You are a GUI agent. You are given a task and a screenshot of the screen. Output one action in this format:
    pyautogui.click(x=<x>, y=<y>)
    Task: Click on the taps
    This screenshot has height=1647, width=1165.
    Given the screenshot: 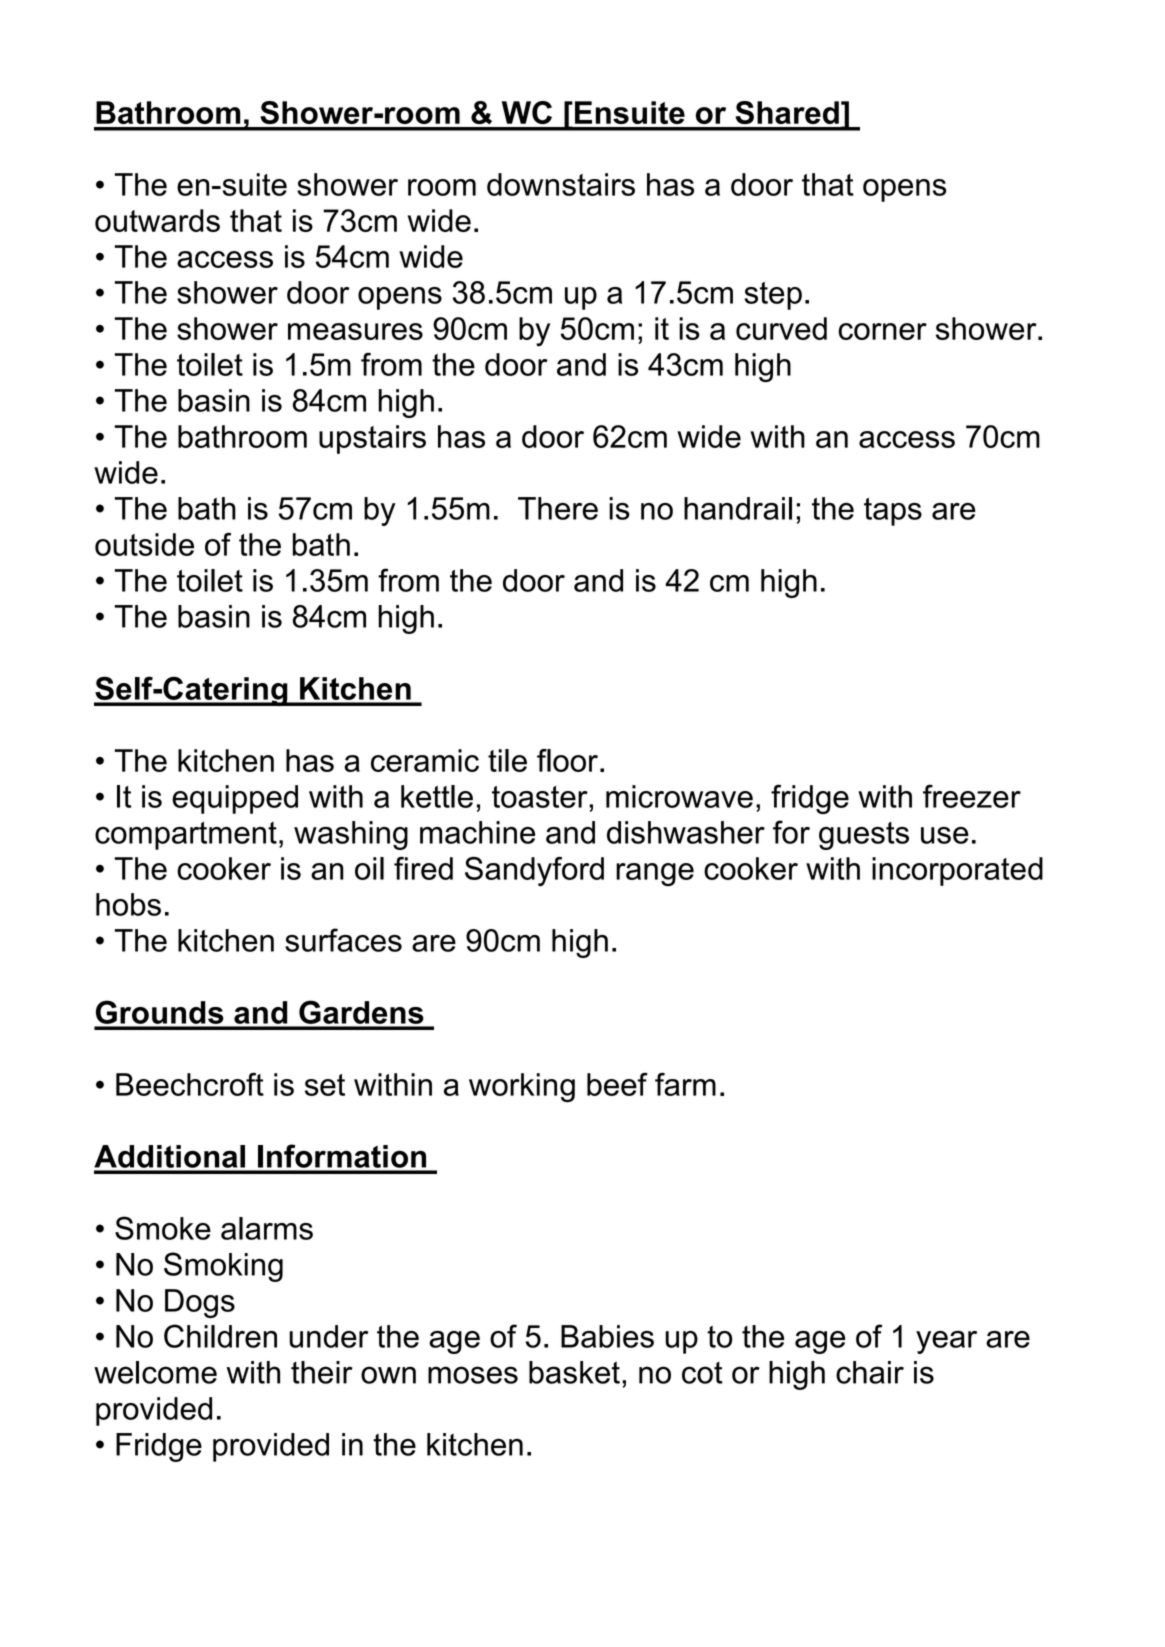 What is the action you would take?
    pyautogui.click(x=893, y=512)
